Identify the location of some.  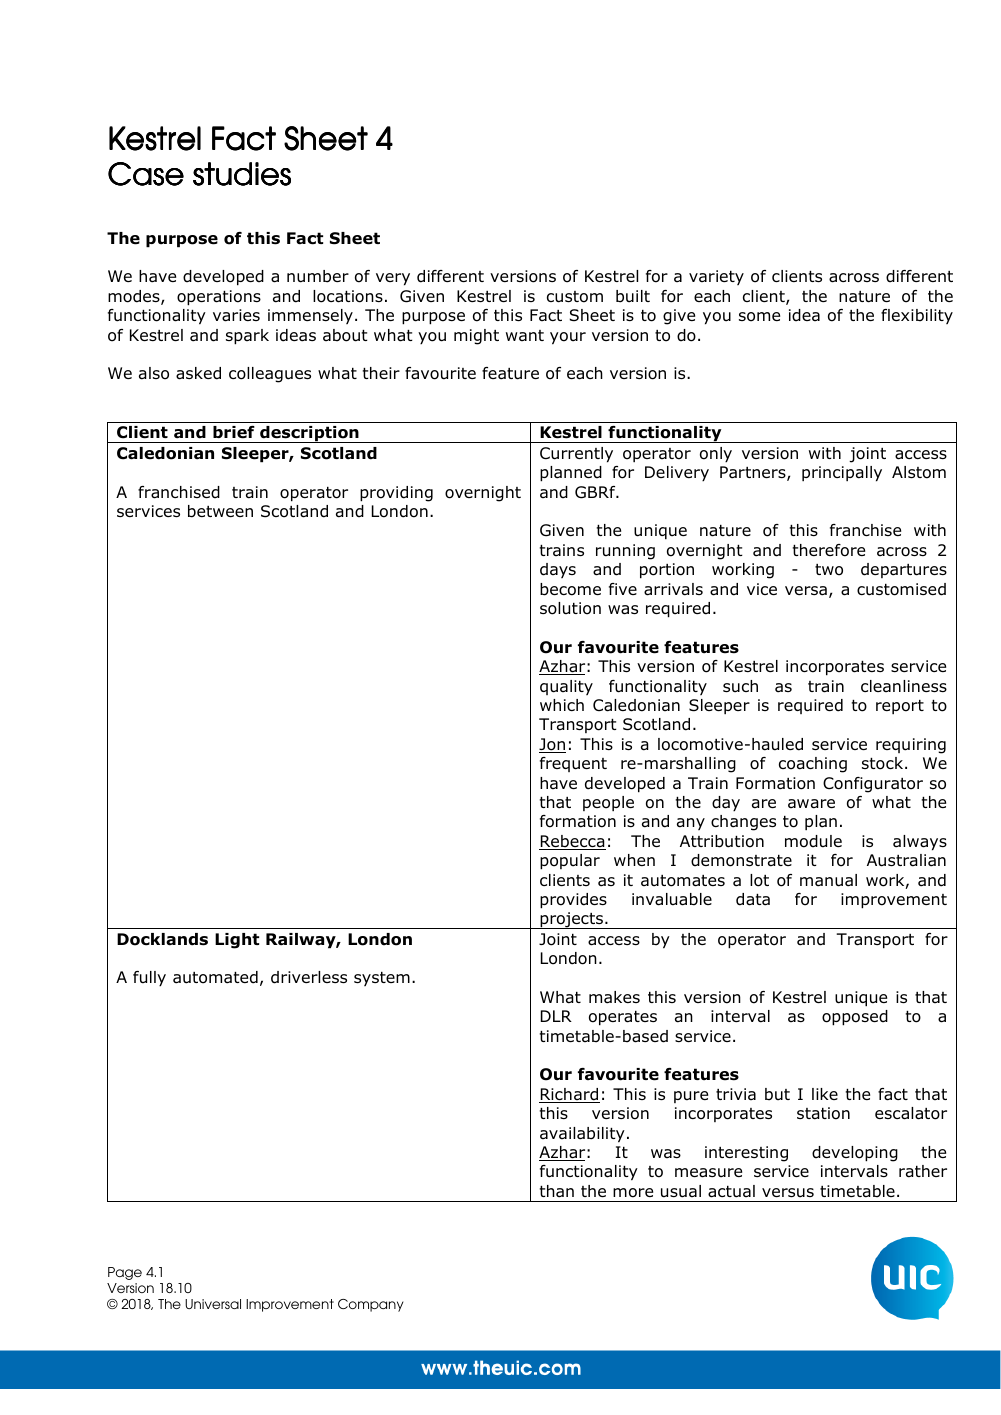
(759, 317).
